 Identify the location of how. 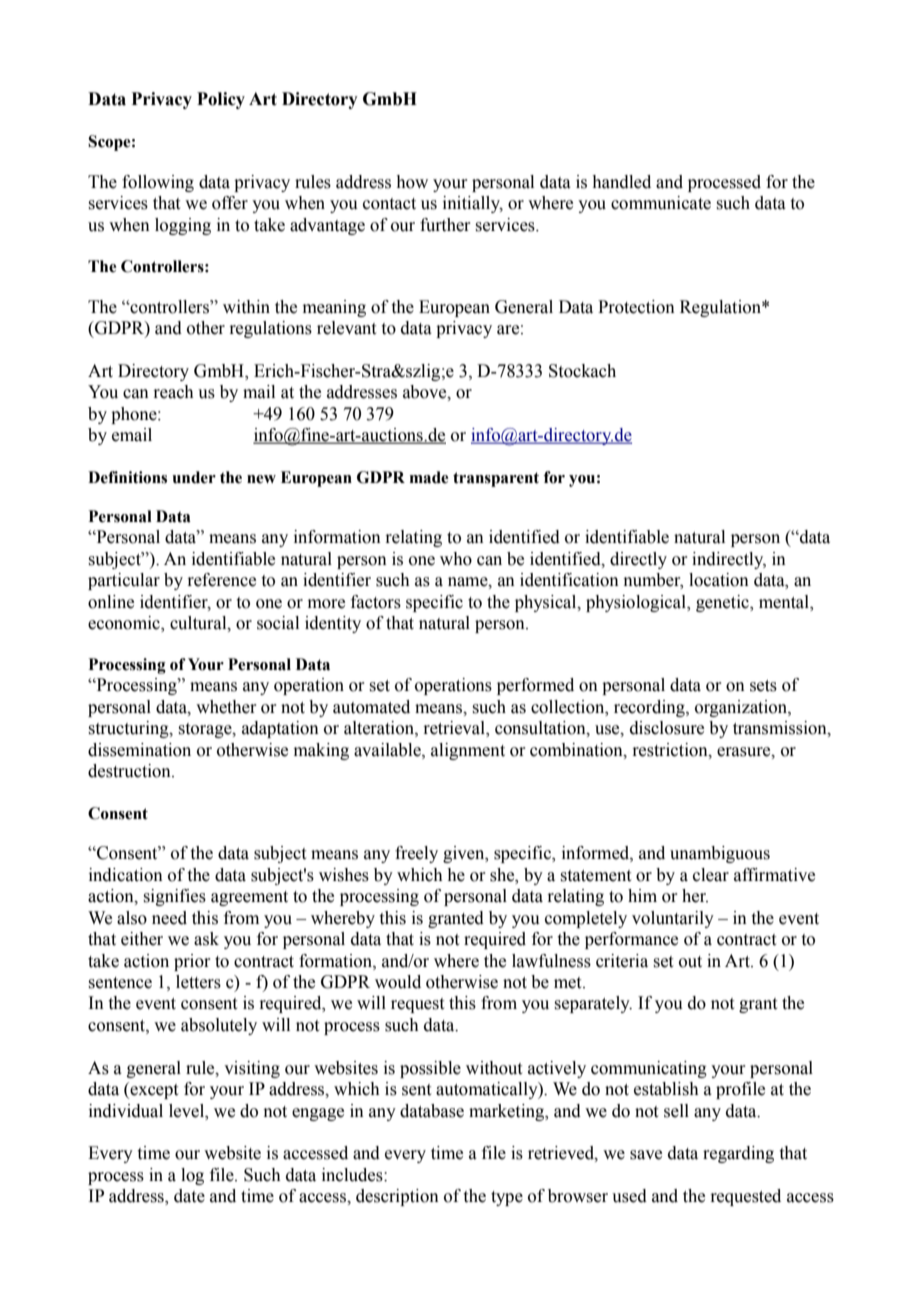
(412, 182).
